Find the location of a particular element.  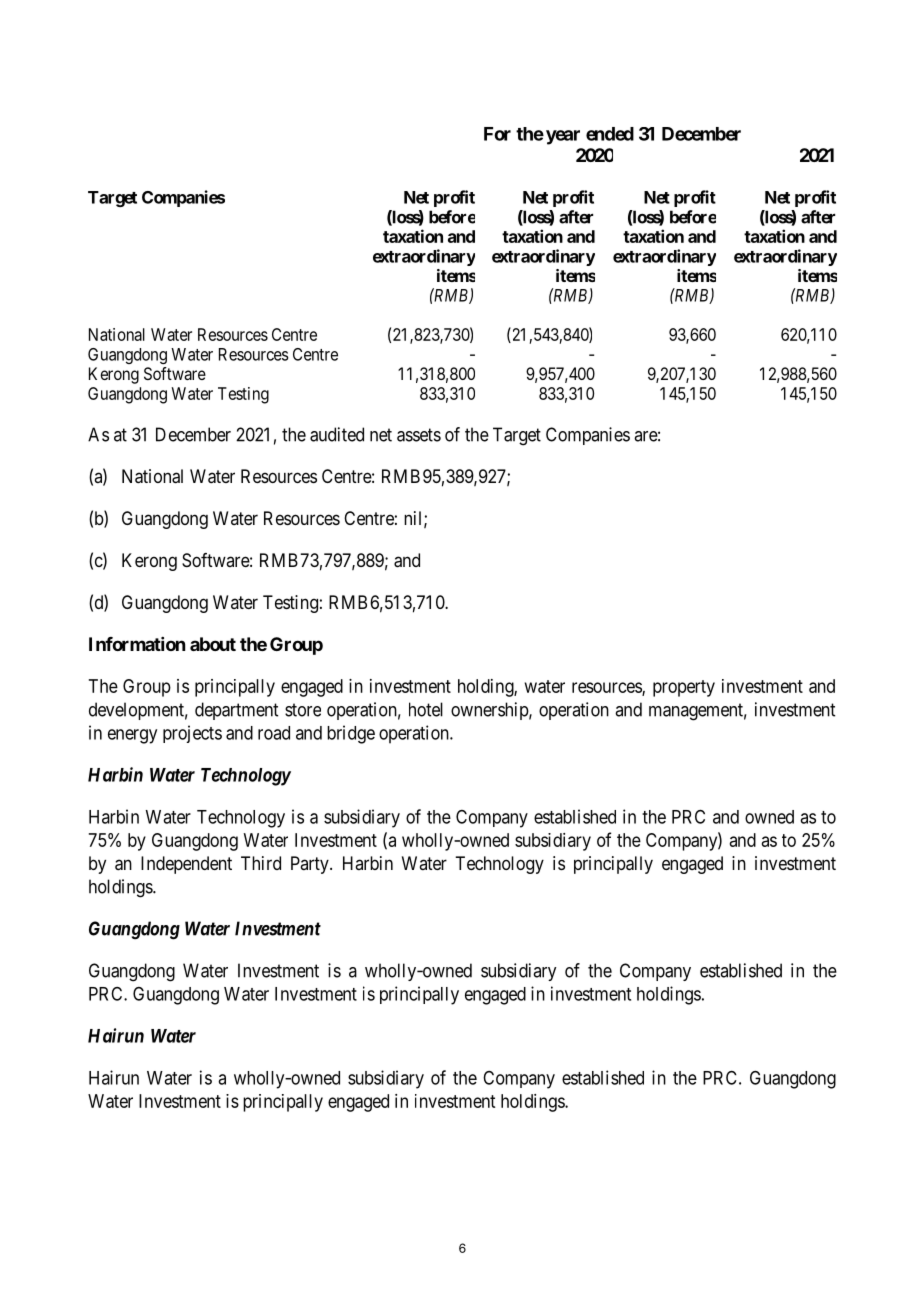

hotel is located at coordinates (426, 709).
